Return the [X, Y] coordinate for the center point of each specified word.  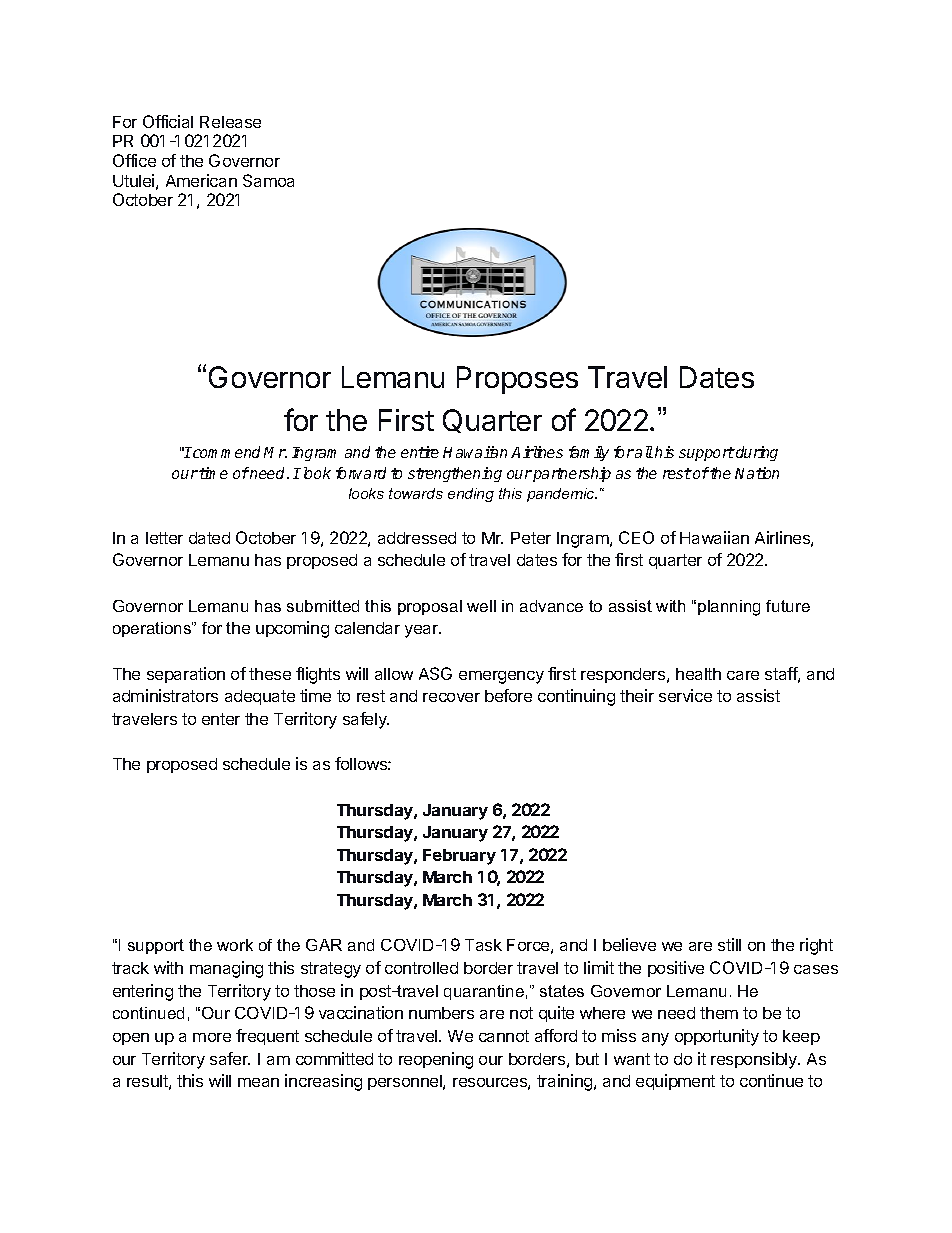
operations [153, 629]
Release [230, 122]
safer [230, 1058]
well [481, 606]
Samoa [268, 180]
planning [729, 608]
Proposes [517, 380]
